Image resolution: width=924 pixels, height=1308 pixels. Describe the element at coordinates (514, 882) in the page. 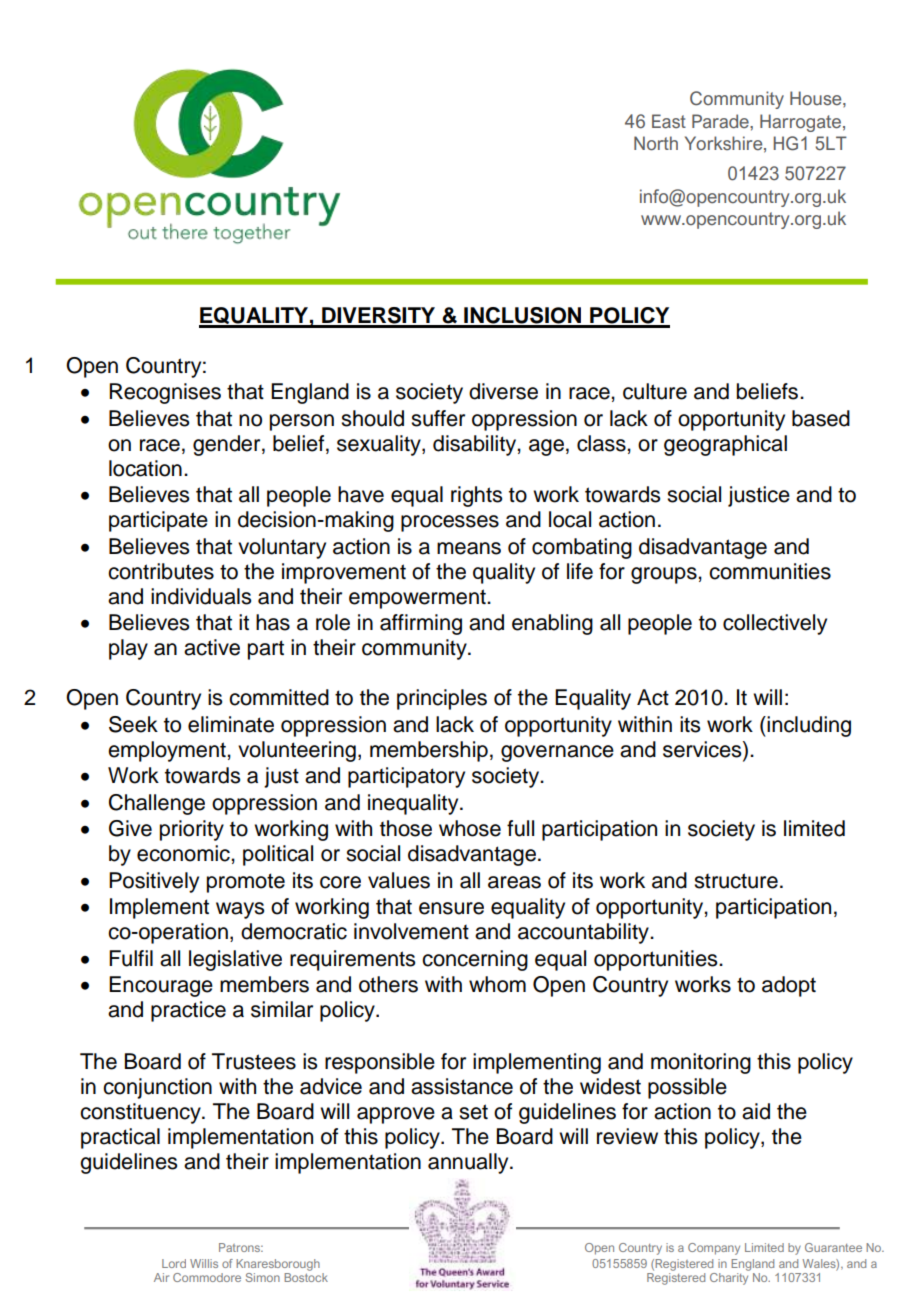

I see `areas` at that location.
